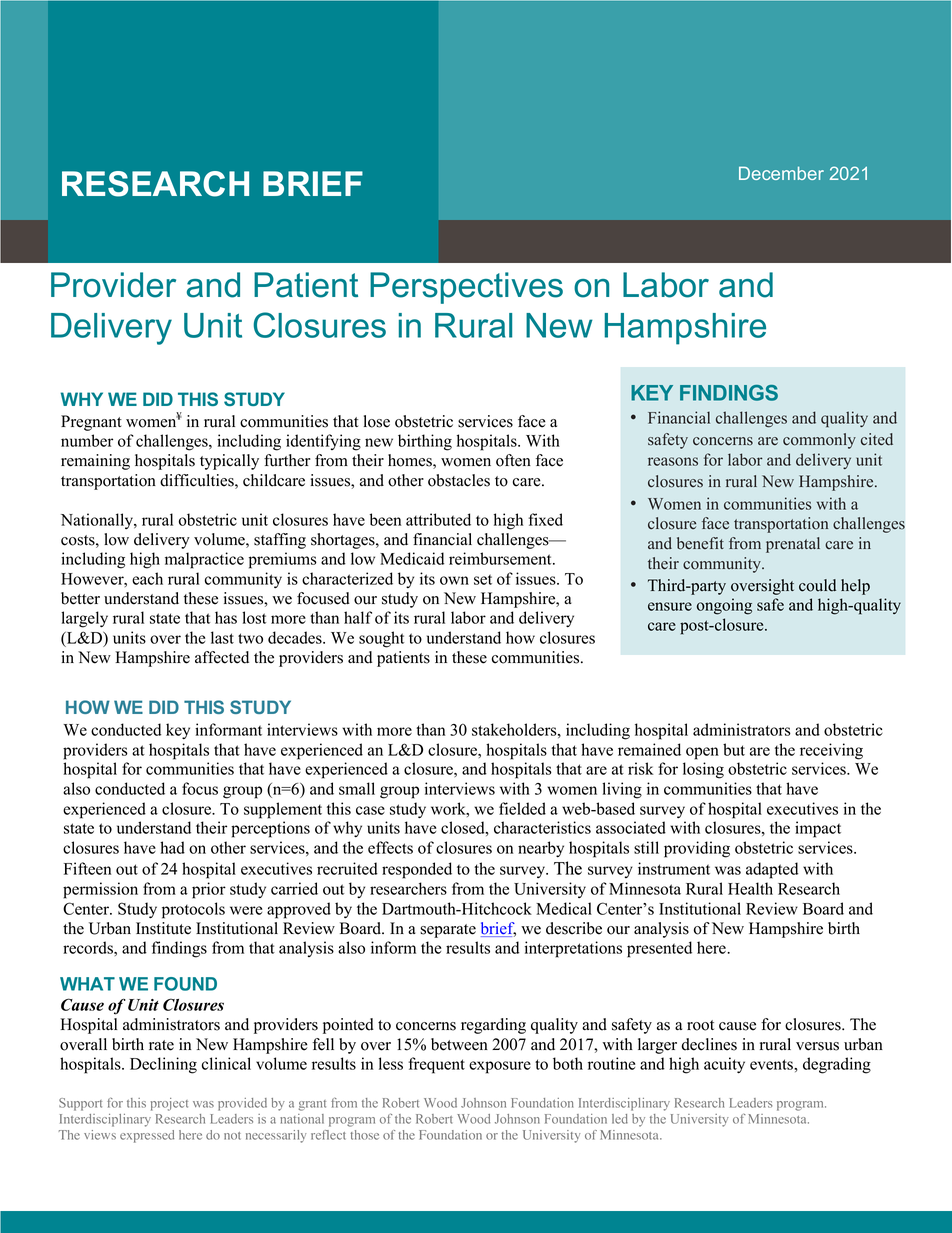 This page has width=952, height=1233. Describe the element at coordinates (222, 657) in the page. I see `affected` at that location.
